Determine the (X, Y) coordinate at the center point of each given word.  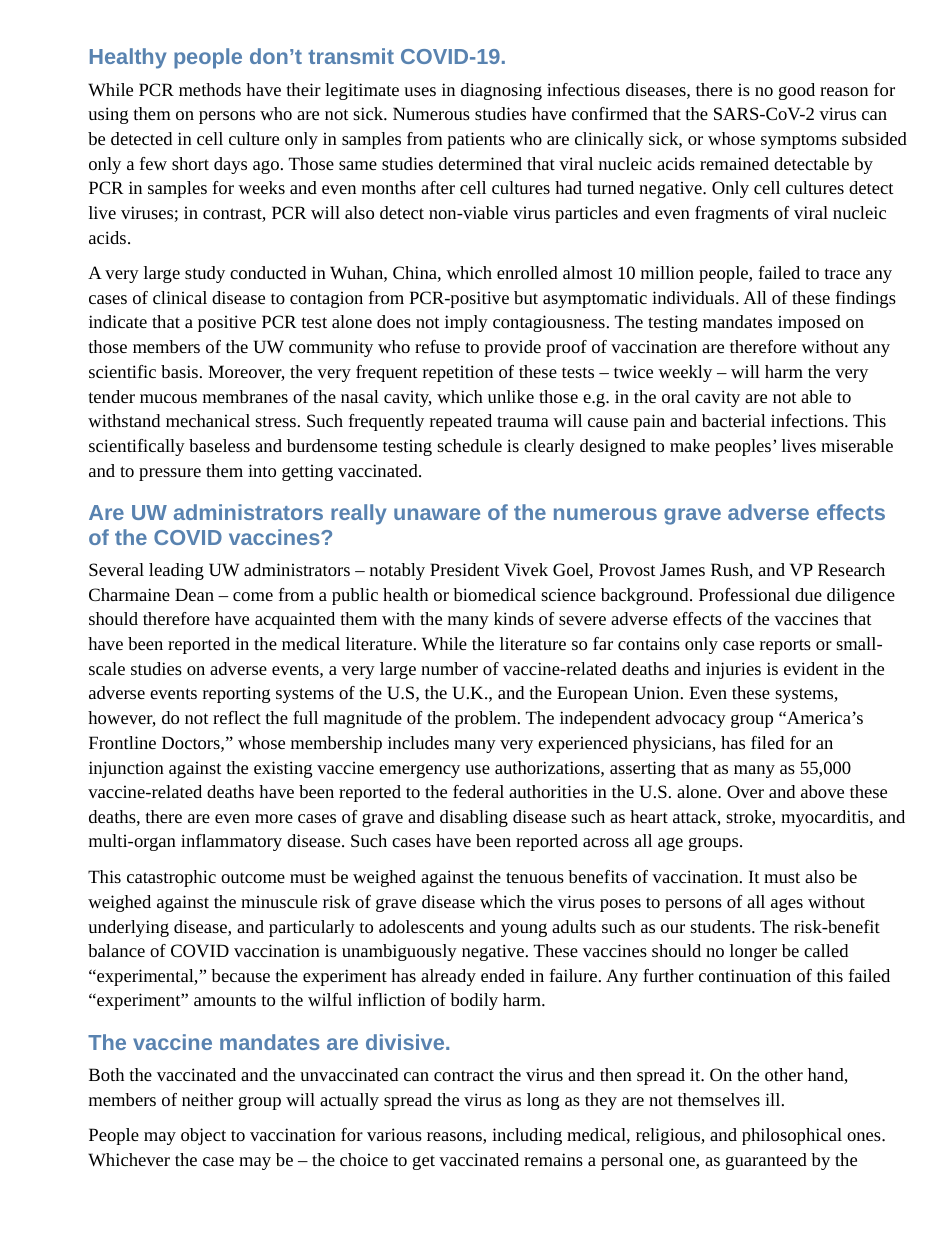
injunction (126, 769)
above (822, 791)
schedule (469, 445)
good (797, 91)
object (203, 1136)
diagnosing (501, 91)
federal (478, 791)
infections (808, 420)
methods (210, 89)
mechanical (208, 420)
